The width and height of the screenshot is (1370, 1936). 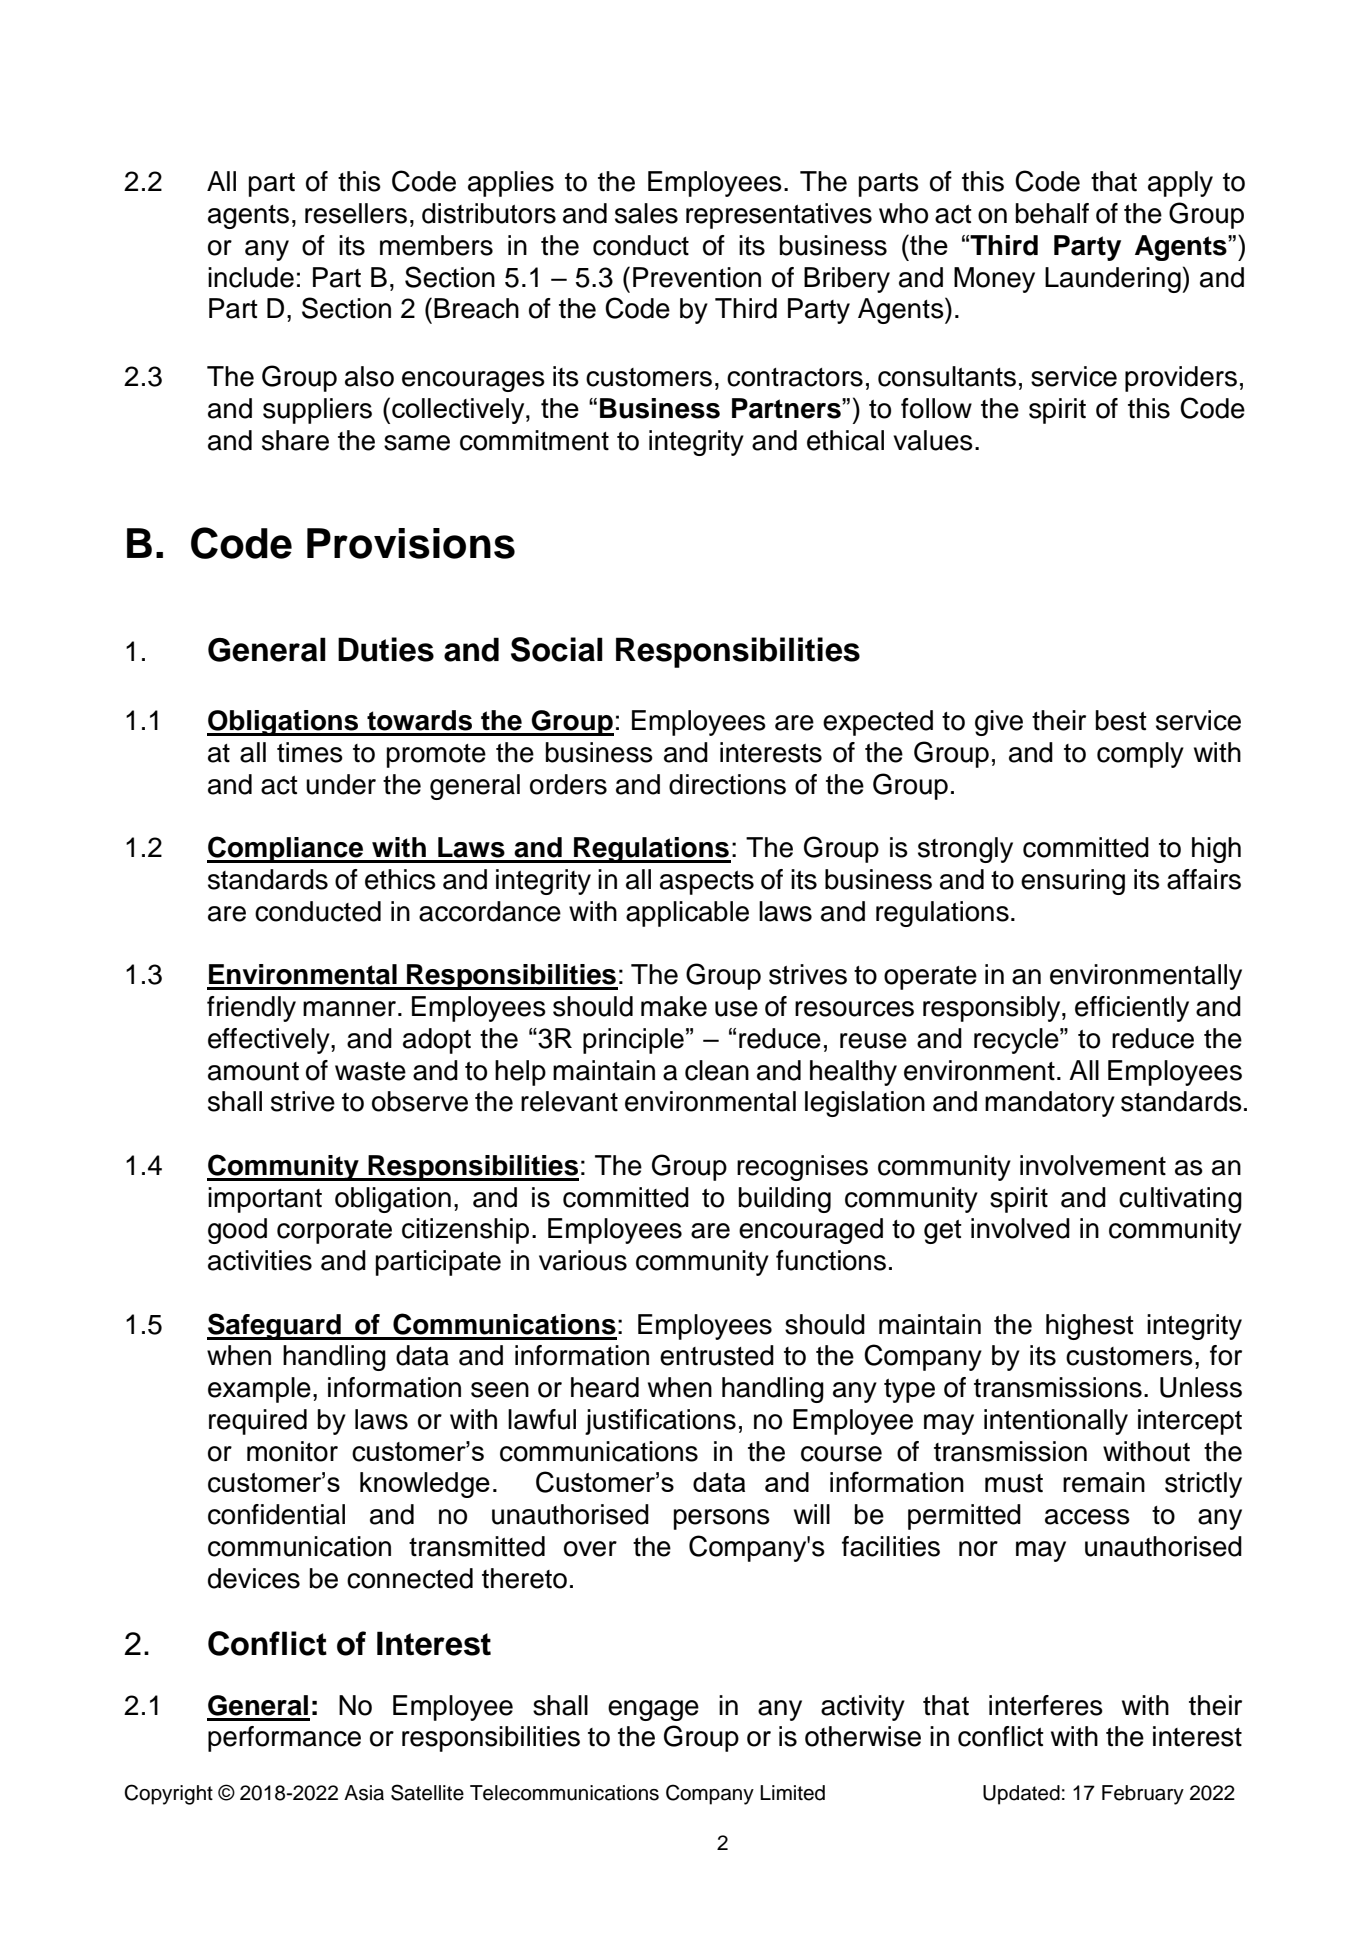 What do you see at coordinates (284, 1739) in the screenshot?
I see `performance` at bounding box center [284, 1739].
